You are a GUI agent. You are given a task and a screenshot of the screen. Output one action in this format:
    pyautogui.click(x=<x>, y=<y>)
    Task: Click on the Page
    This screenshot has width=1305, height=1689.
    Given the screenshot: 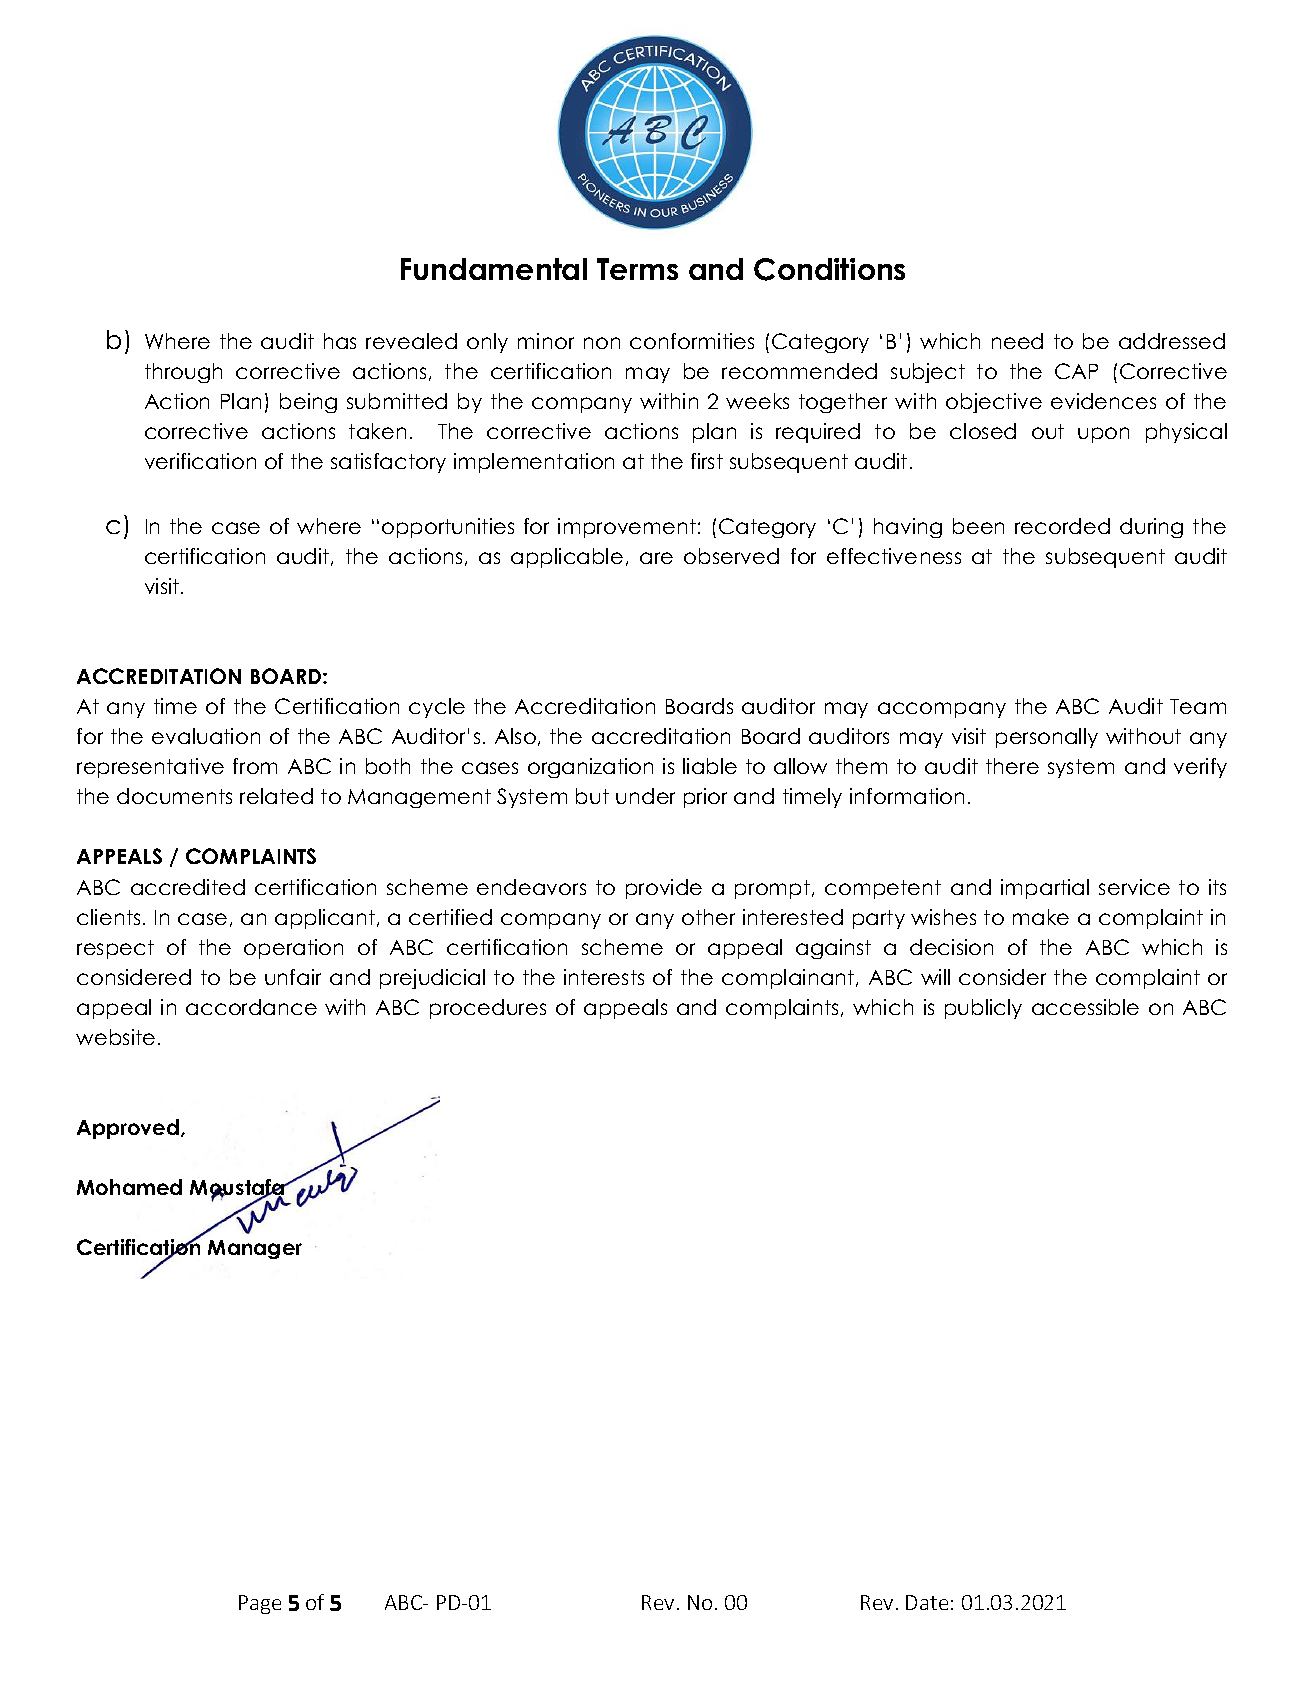 What is the action you would take?
    pyautogui.click(x=260, y=1604)
